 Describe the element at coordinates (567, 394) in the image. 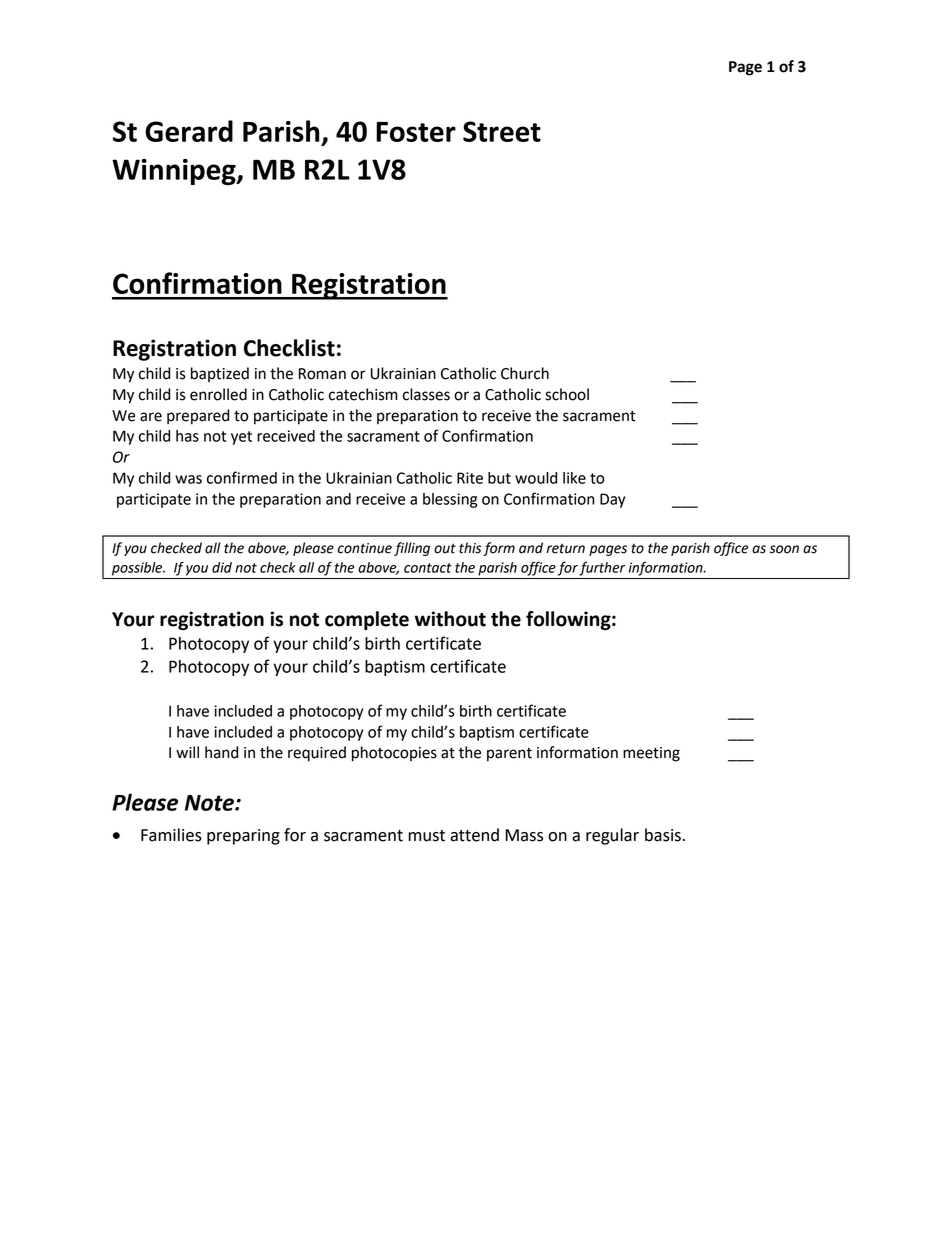

I see `school` at that location.
